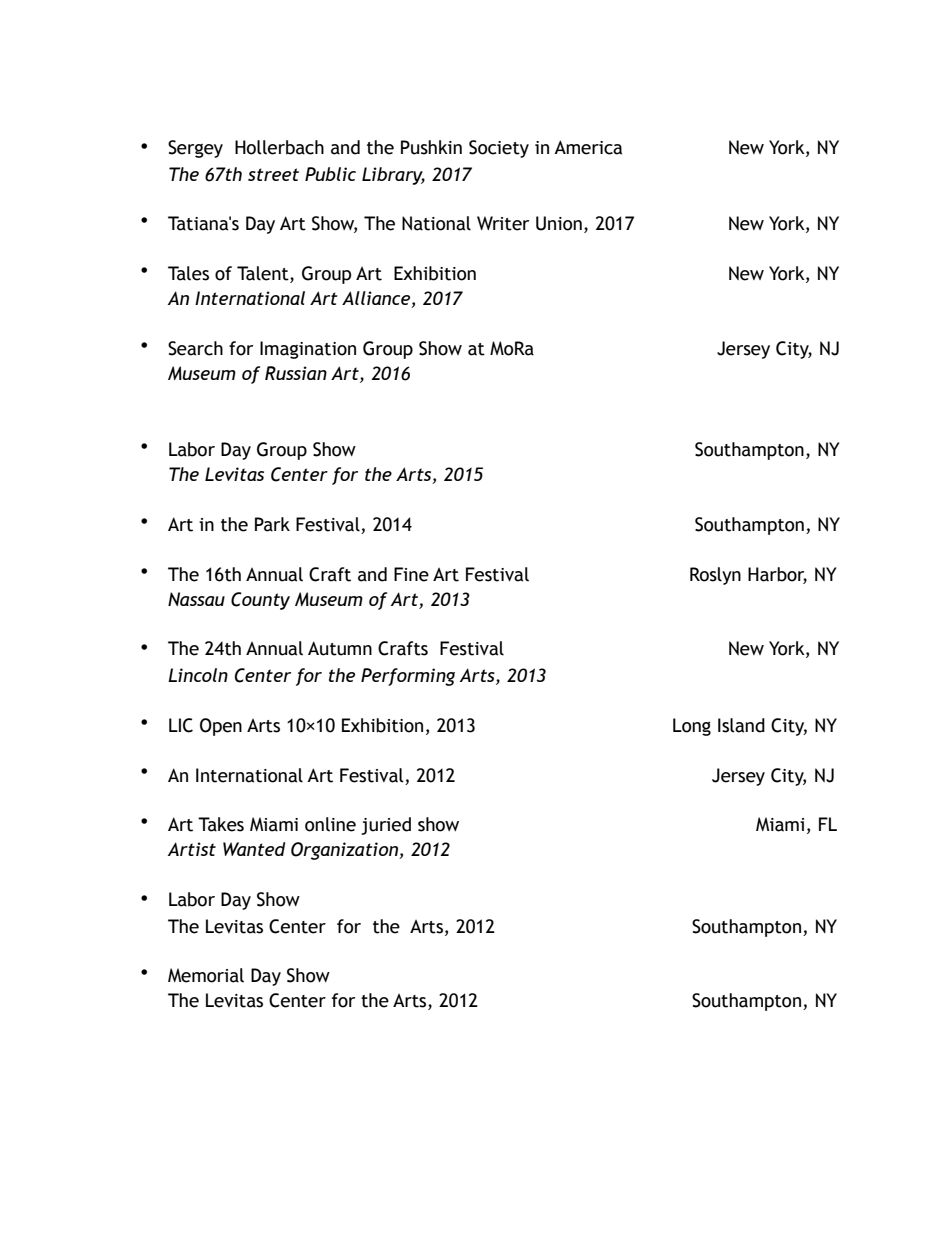  Describe the element at coordinates (741, 725) in the document. I see `Island` at that location.
